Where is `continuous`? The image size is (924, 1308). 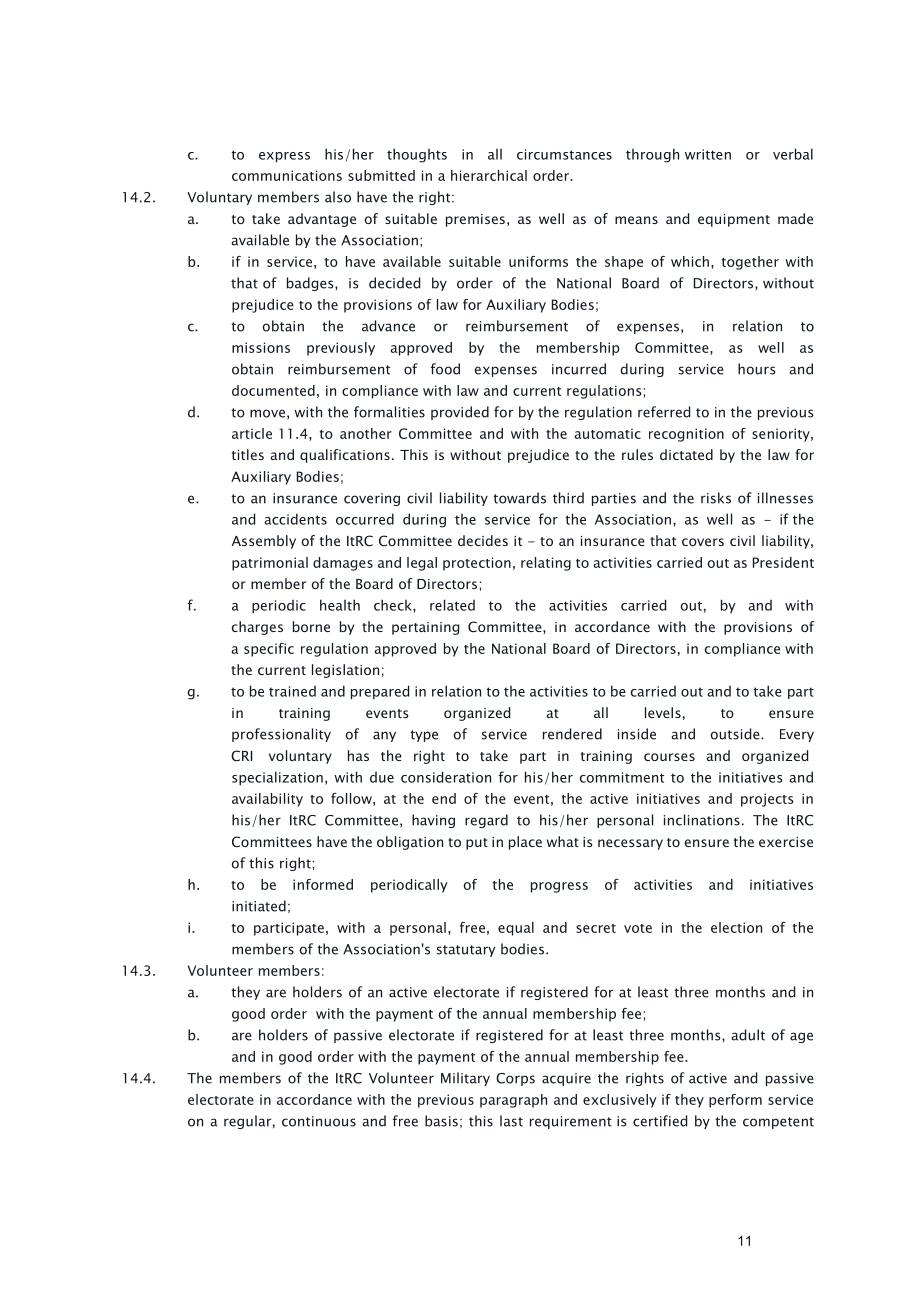
continuous is located at coordinates (319, 1121).
